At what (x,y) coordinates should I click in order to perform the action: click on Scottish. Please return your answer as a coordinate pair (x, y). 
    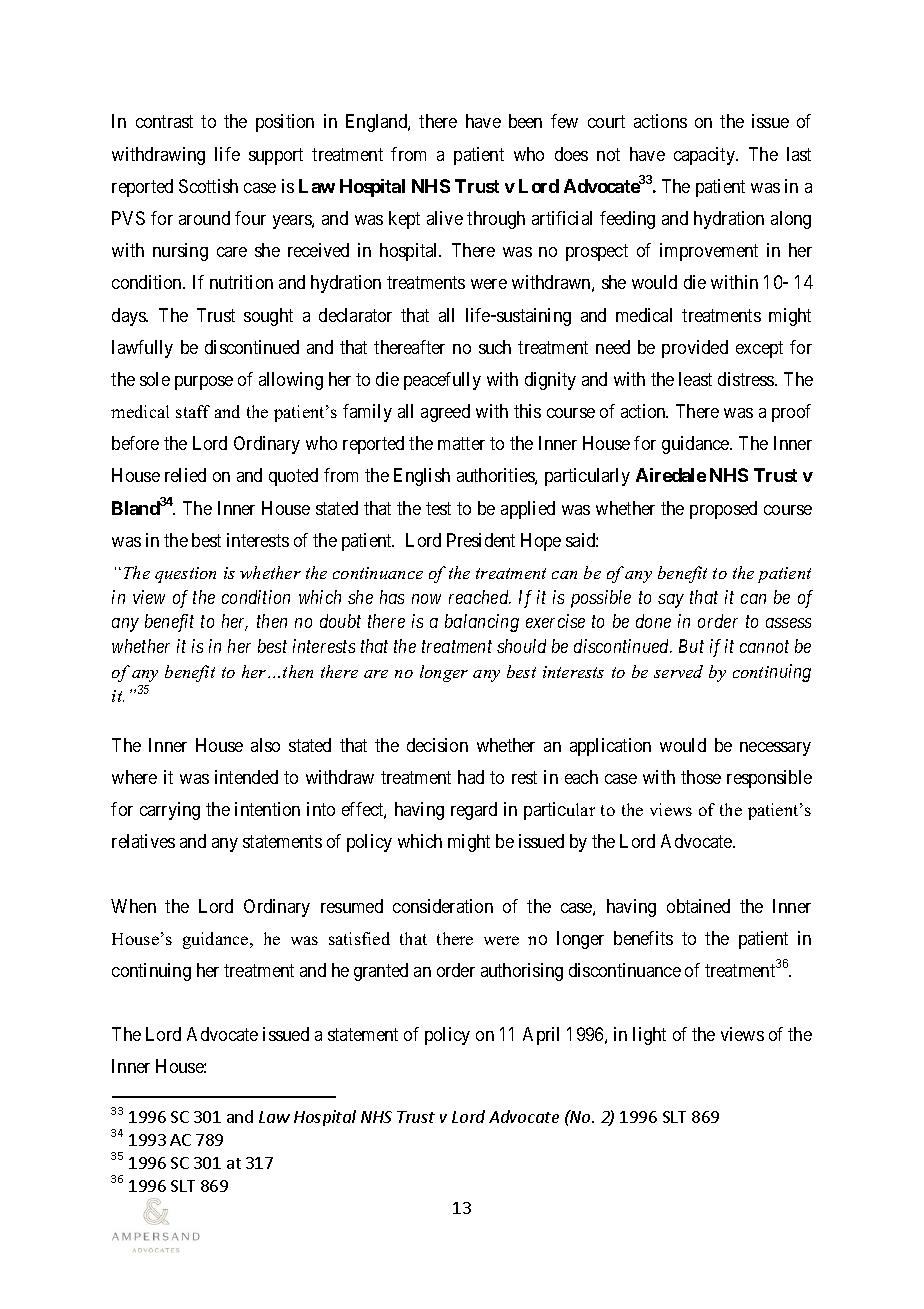
    Looking at the image, I should click on (208, 186).
